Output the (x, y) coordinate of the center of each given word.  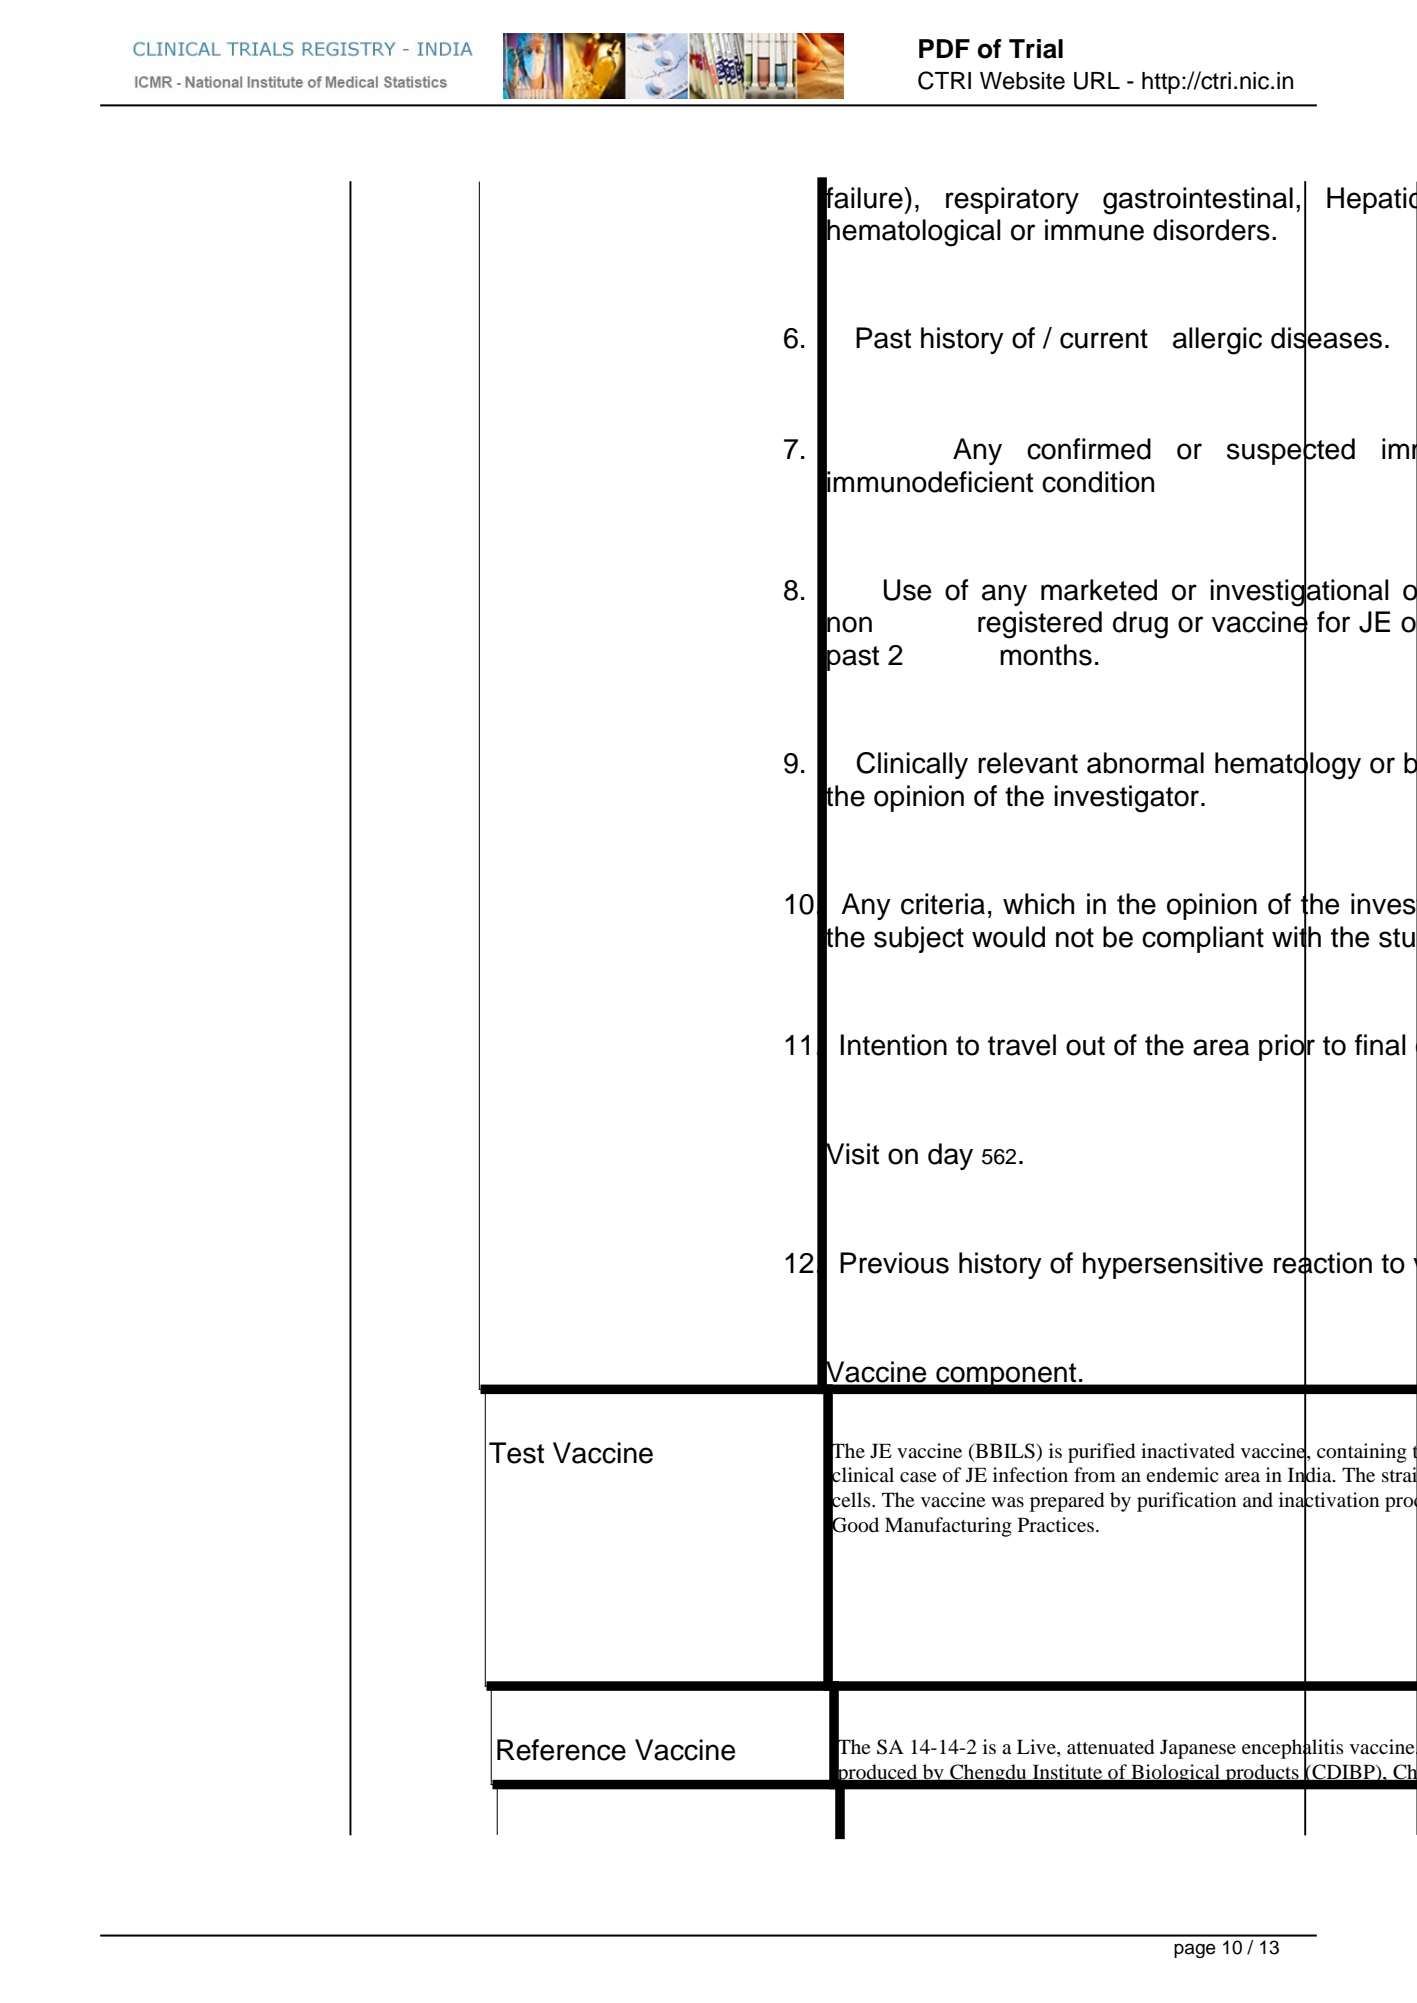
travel (1022, 1045)
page (1195, 1950)
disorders (1211, 230)
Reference (561, 1750)
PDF (944, 48)
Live (1037, 1748)
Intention (893, 1045)
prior (1287, 1048)
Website (1022, 81)
